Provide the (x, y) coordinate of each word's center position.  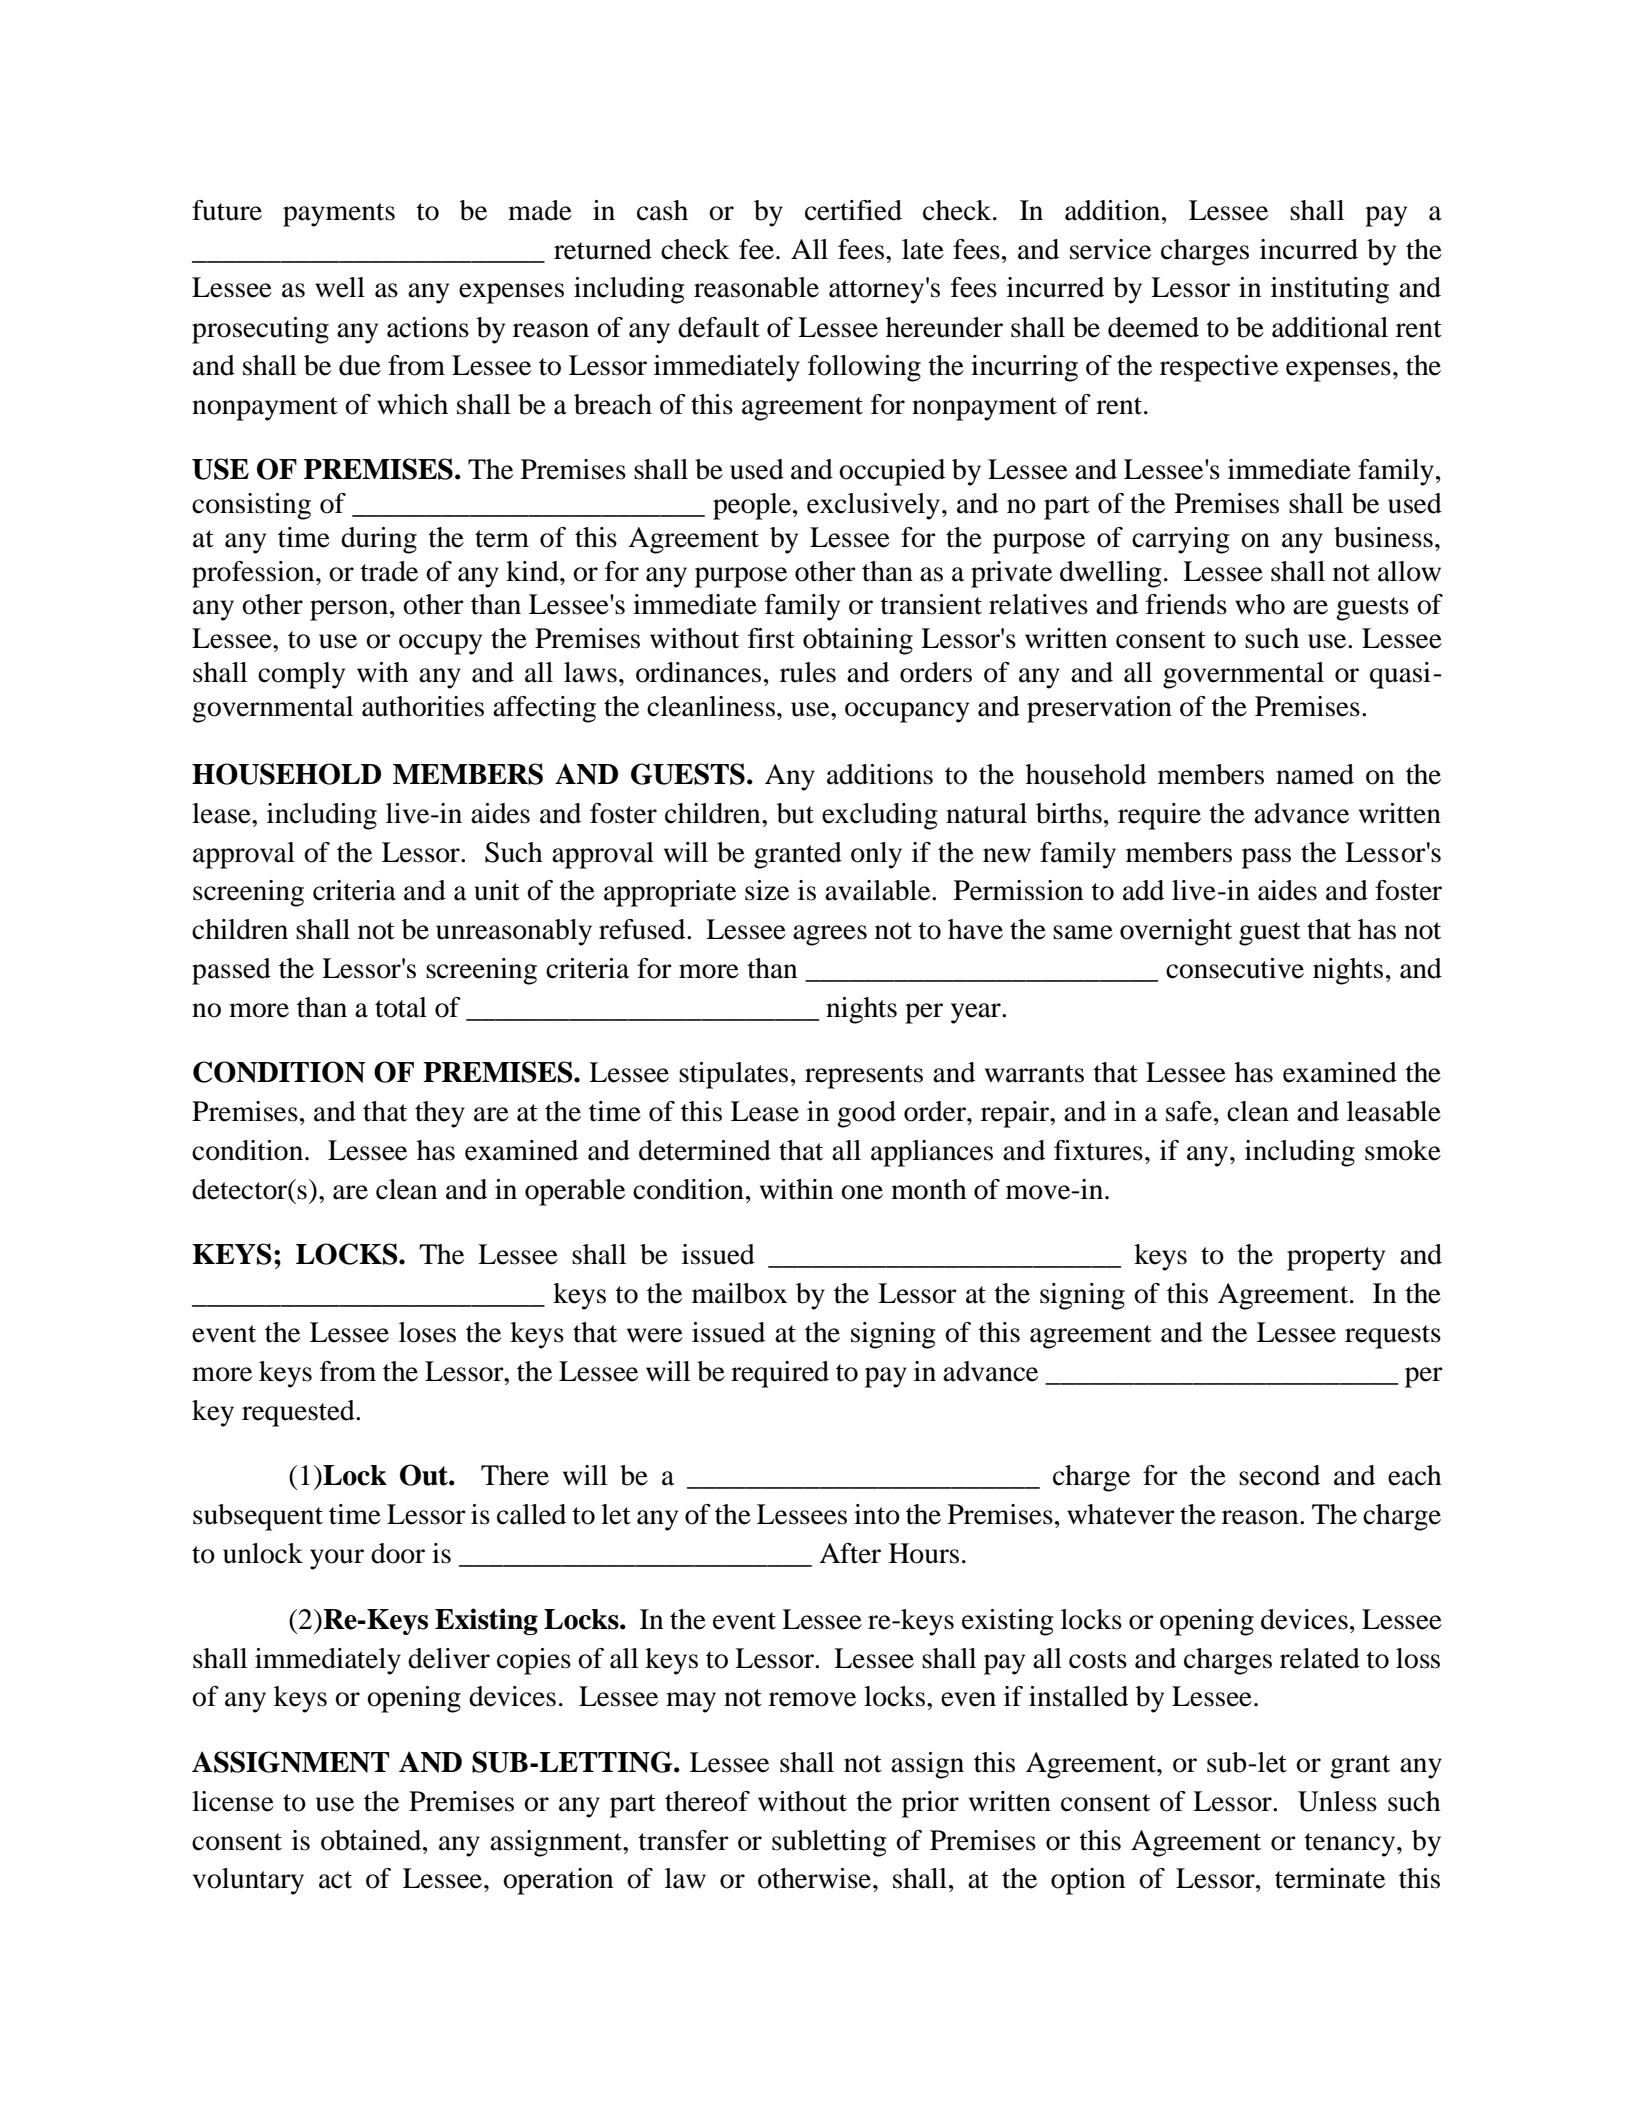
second (1279, 1475)
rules (808, 672)
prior (930, 1804)
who (1260, 604)
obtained (372, 1840)
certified (853, 210)
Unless (1337, 1801)
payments (339, 215)
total (401, 1007)
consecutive (1235, 968)
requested (299, 1413)
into (877, 1514)
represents (864, 1077)
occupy (440, 644)
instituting (1330, 290)
